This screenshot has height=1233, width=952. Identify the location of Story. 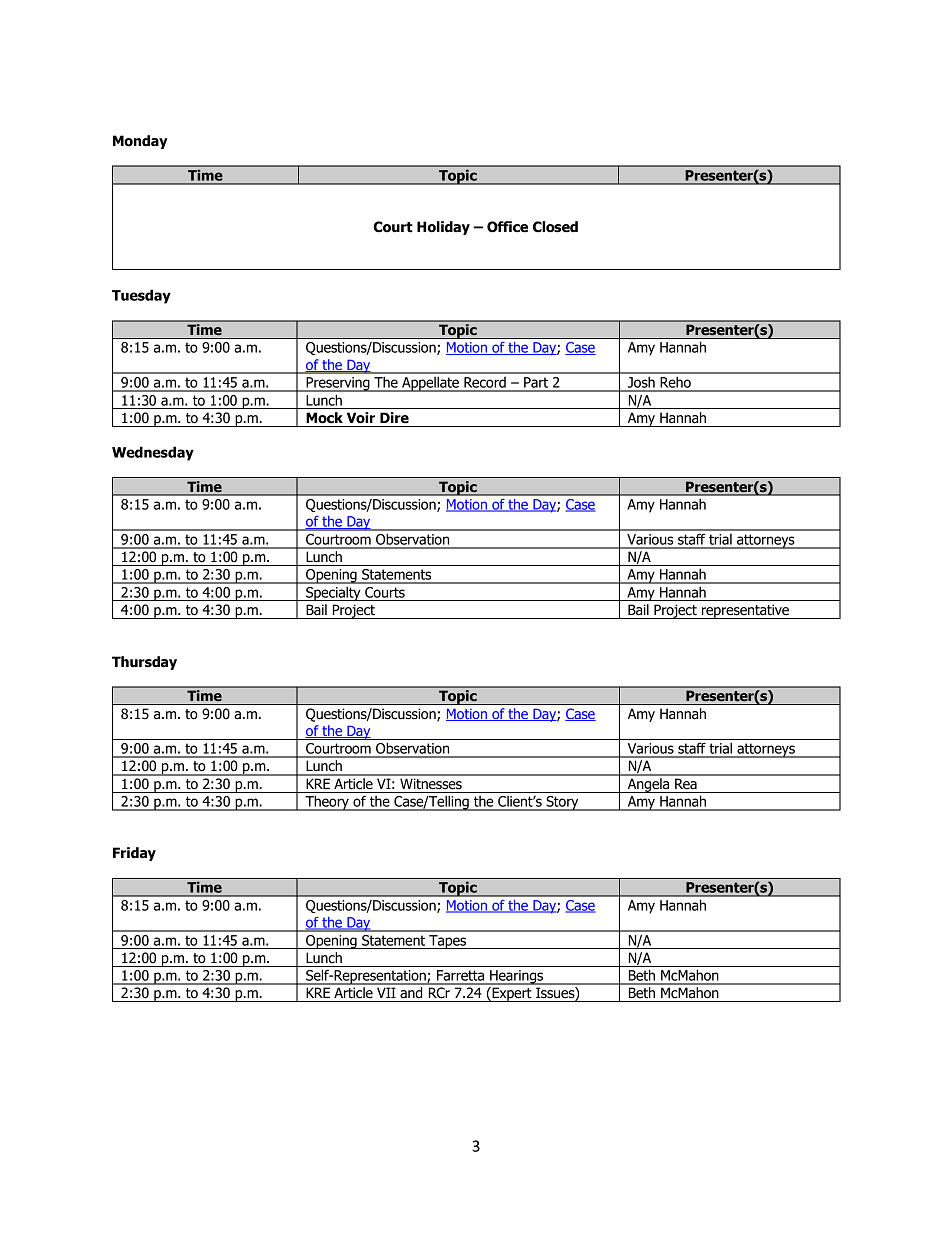
(562, 803).
